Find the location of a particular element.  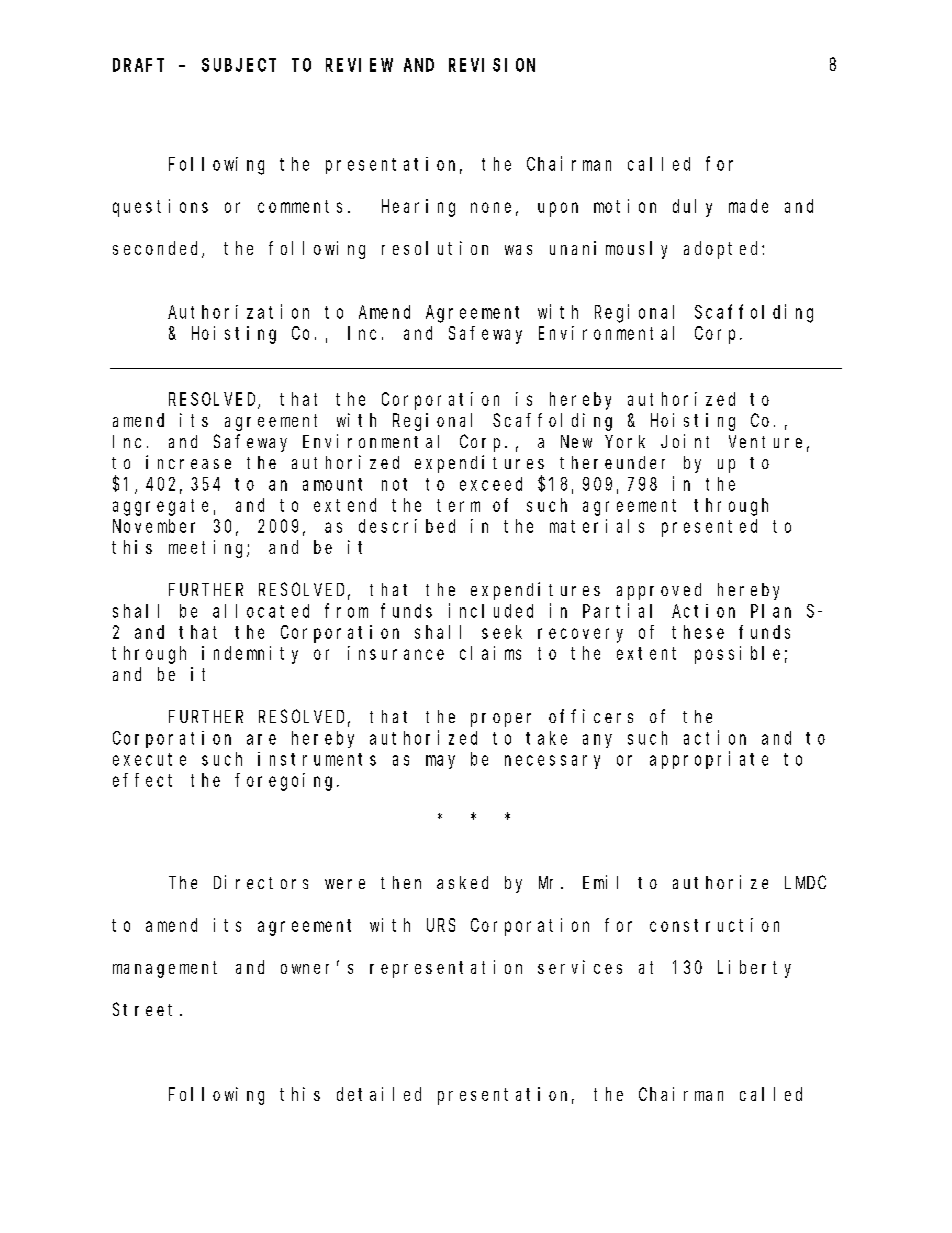

New is located at coordinates (576, 441).
